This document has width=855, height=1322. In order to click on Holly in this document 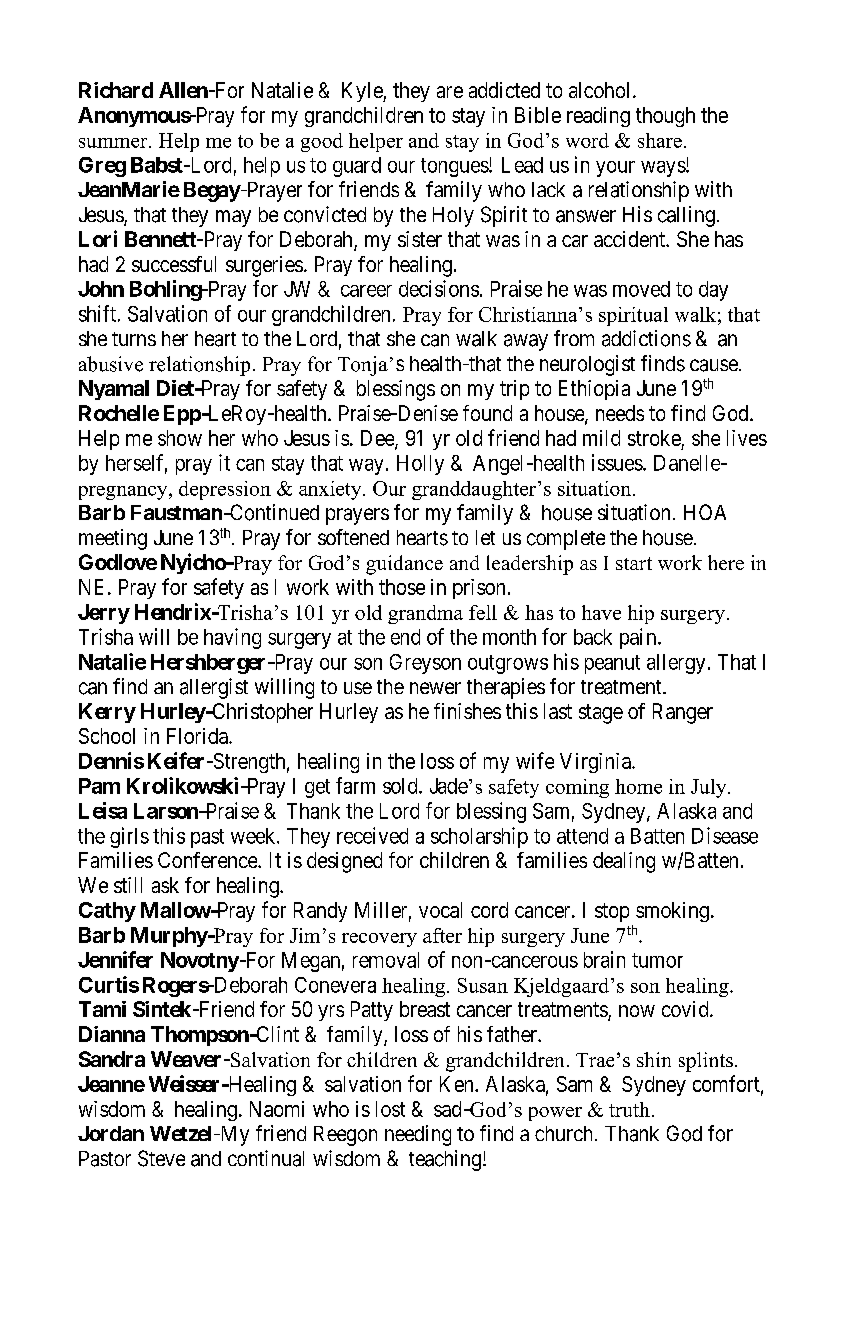, I will do `click(420, 465)`.
